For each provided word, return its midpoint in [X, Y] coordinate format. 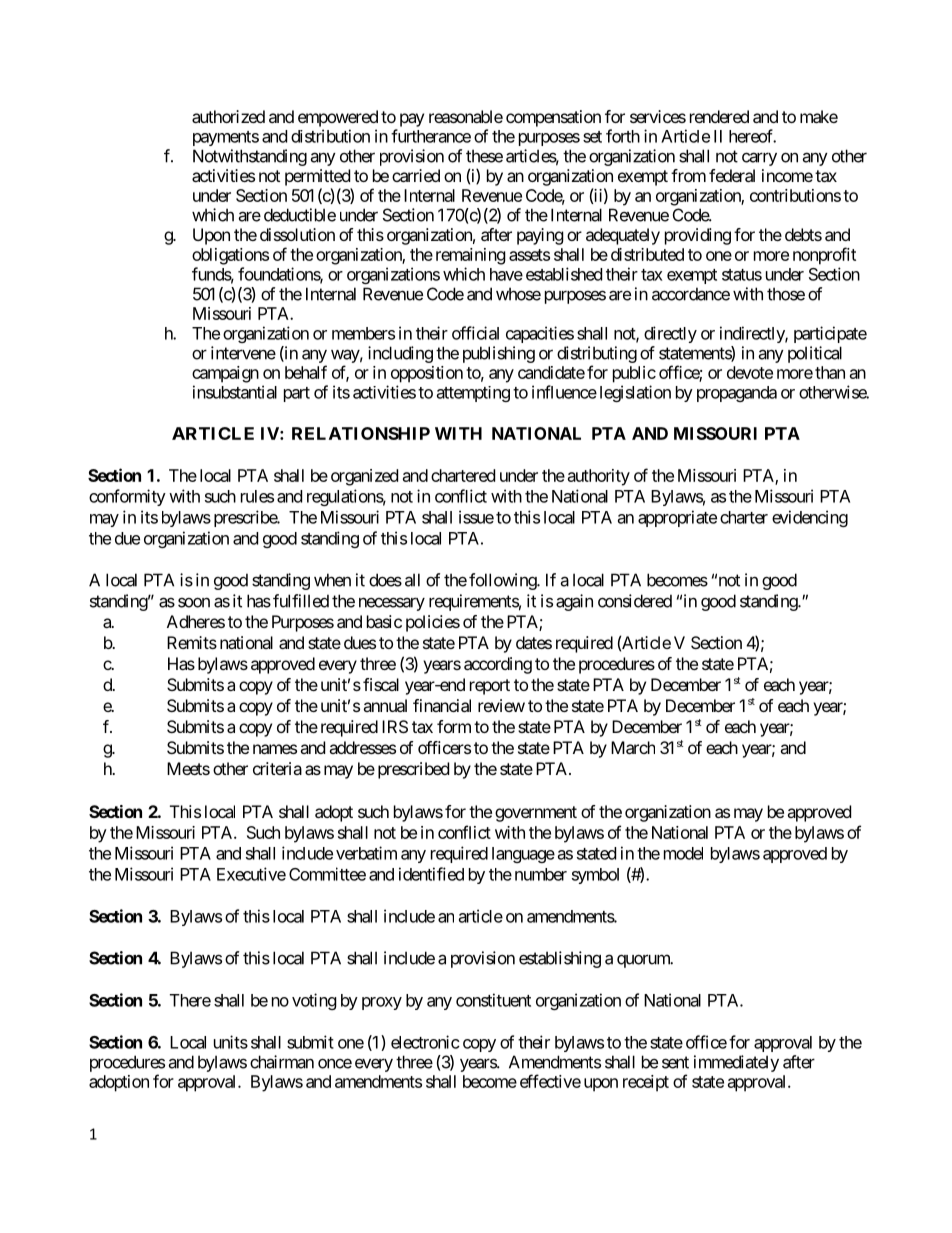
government [536, 814]
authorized [228, 116]
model [683, 853]
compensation [553, 118]
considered [635, 601]
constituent [493, 1000]
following [503, 581]
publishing [499, 354]
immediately [736, 1063]
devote [750, 372]
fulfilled [301, 601]
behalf [306, 372]
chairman [282, 1062]
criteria [277, 768]
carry [759, 159]
